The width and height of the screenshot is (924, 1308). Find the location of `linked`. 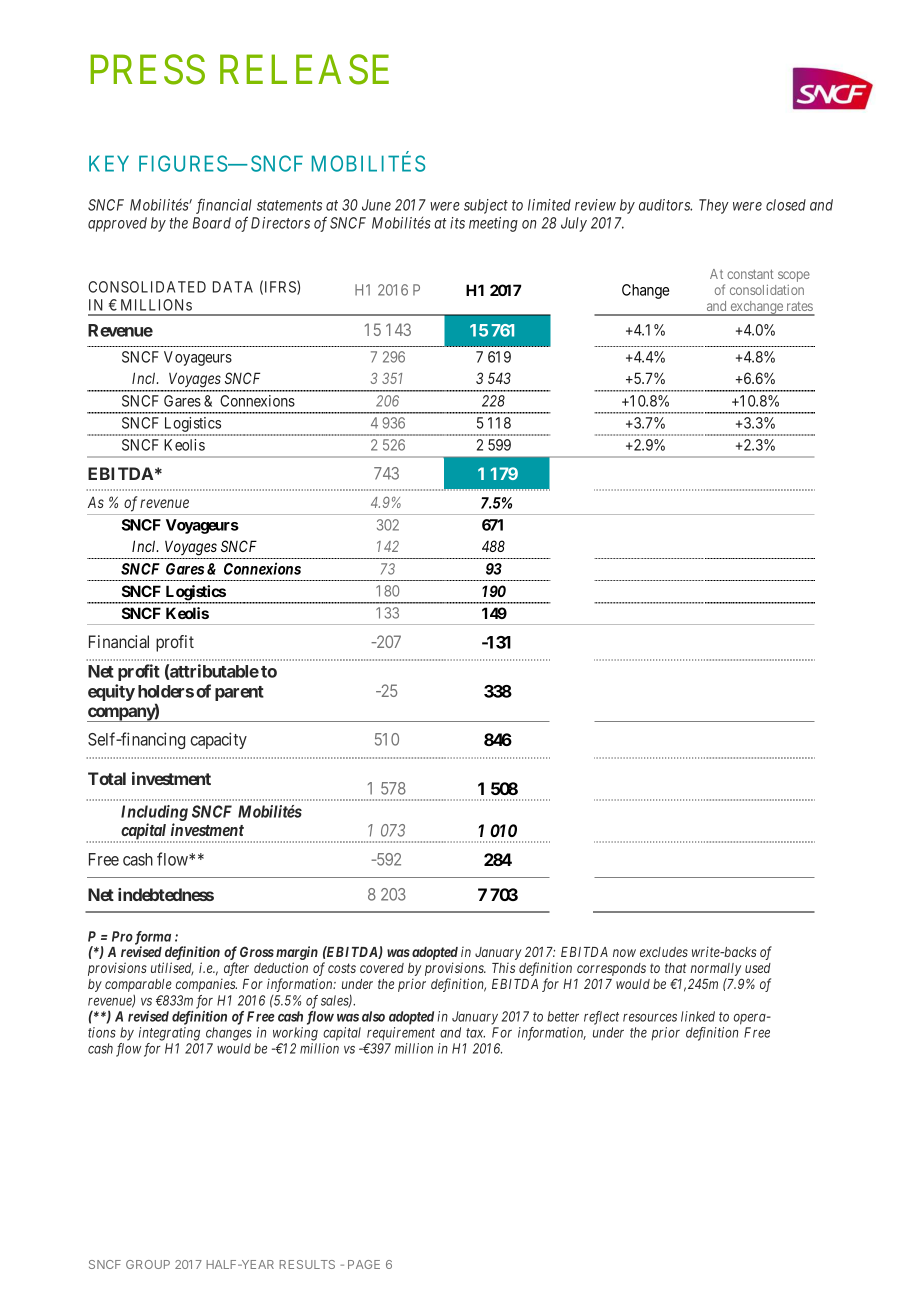

linked is located at coordinates (698, 1016).
